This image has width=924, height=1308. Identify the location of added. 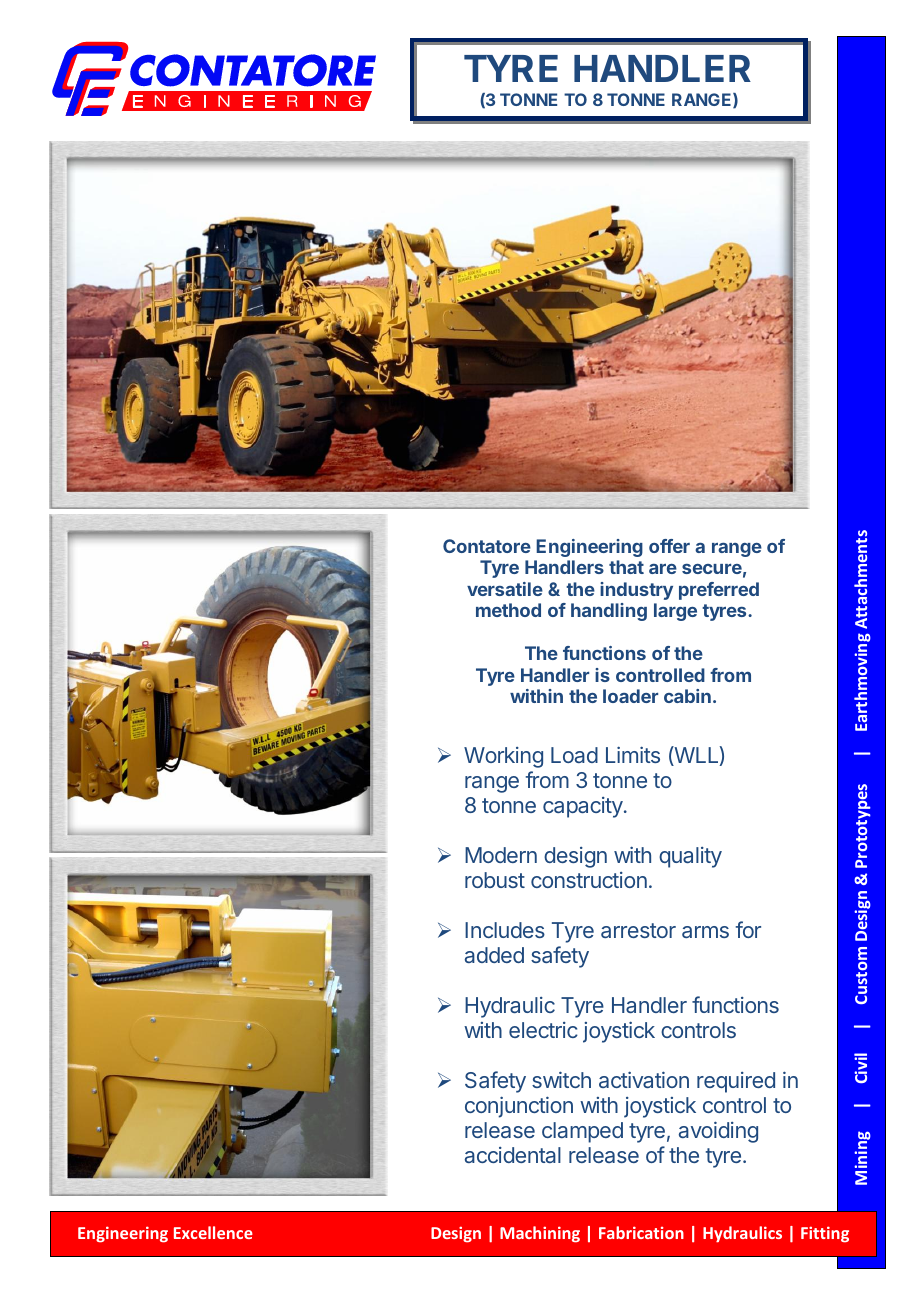
(494, 955).
